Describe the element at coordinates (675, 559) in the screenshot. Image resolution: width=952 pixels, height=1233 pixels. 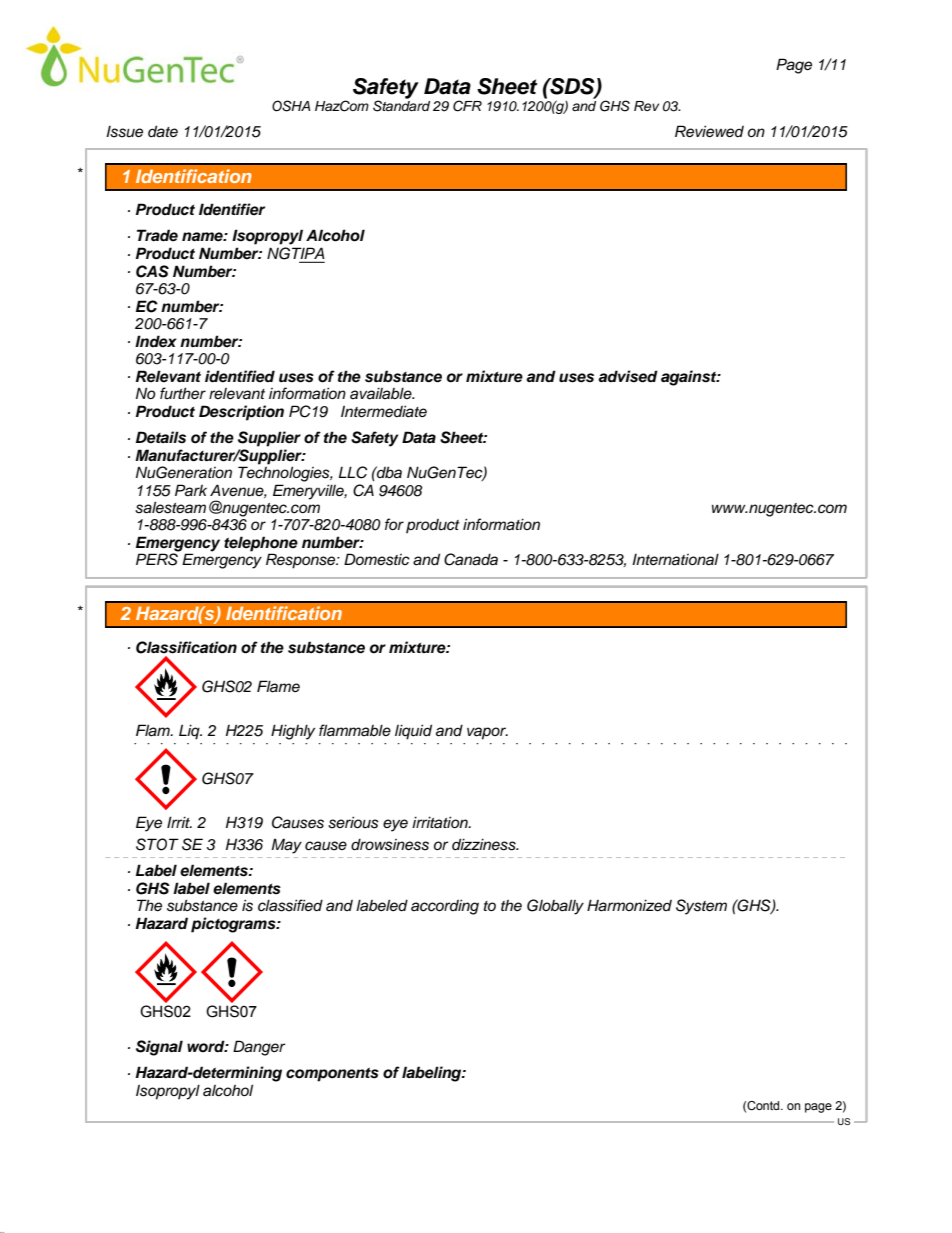
I see `International` at that location.
